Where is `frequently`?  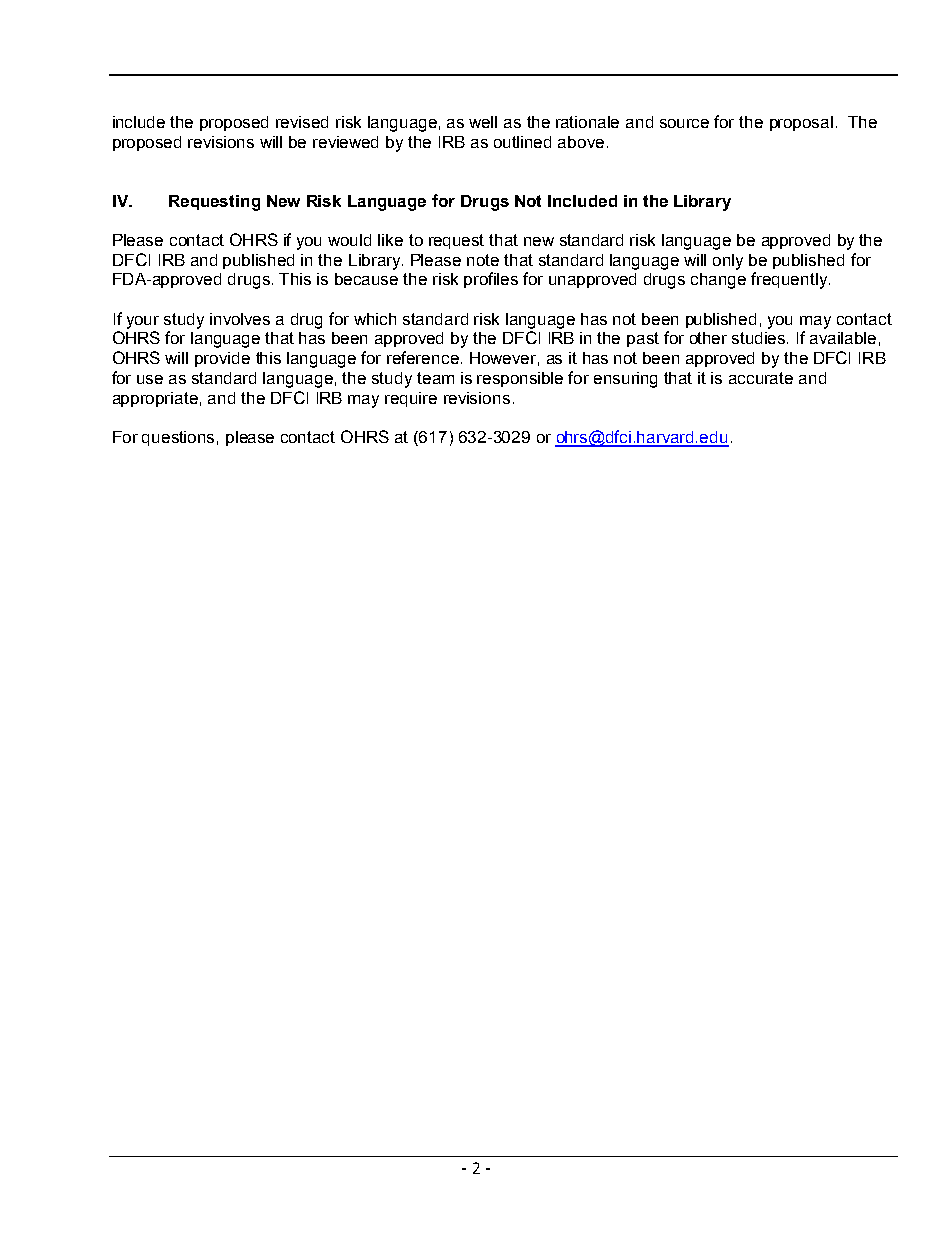 frequently is located at coordinates (790, 280).
